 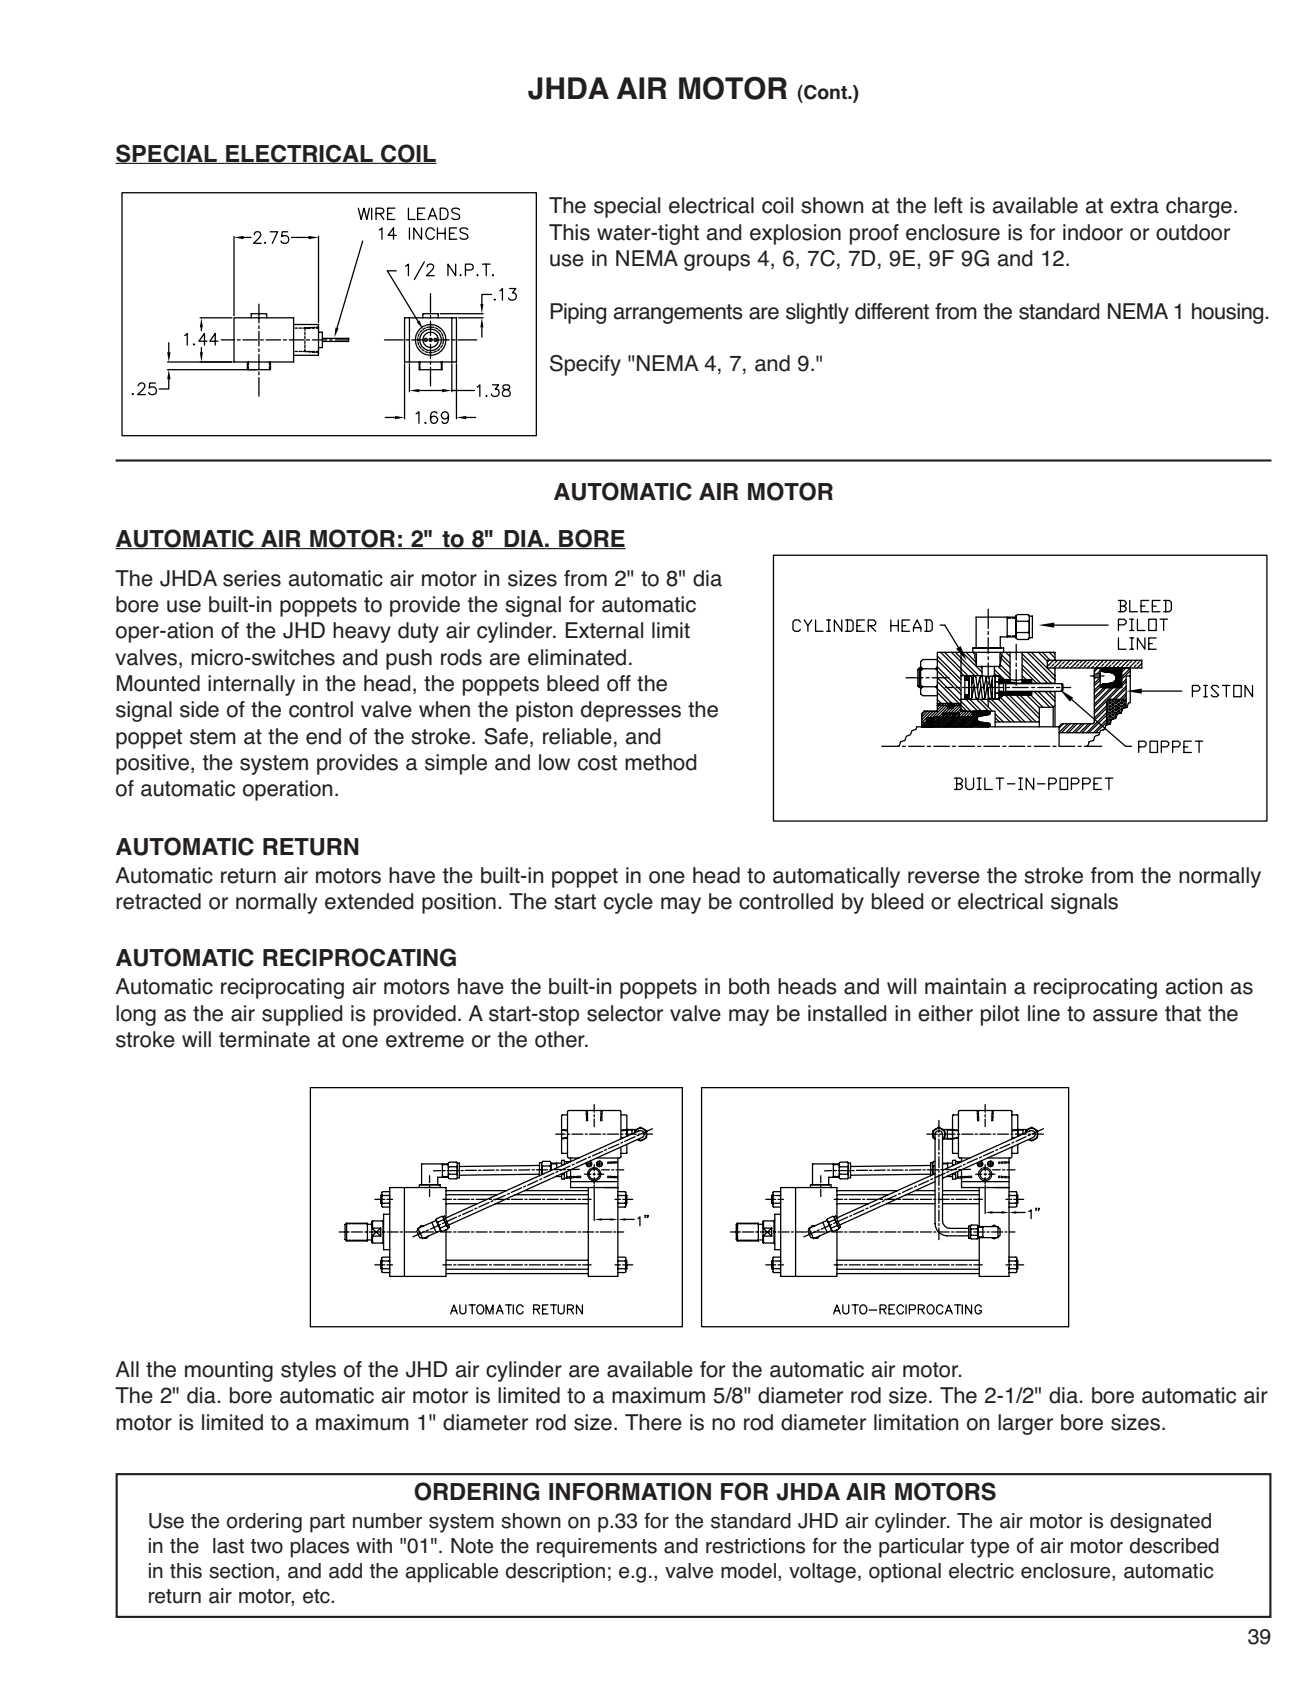 I want to click on assure, so click(x=1125, y=1015).
